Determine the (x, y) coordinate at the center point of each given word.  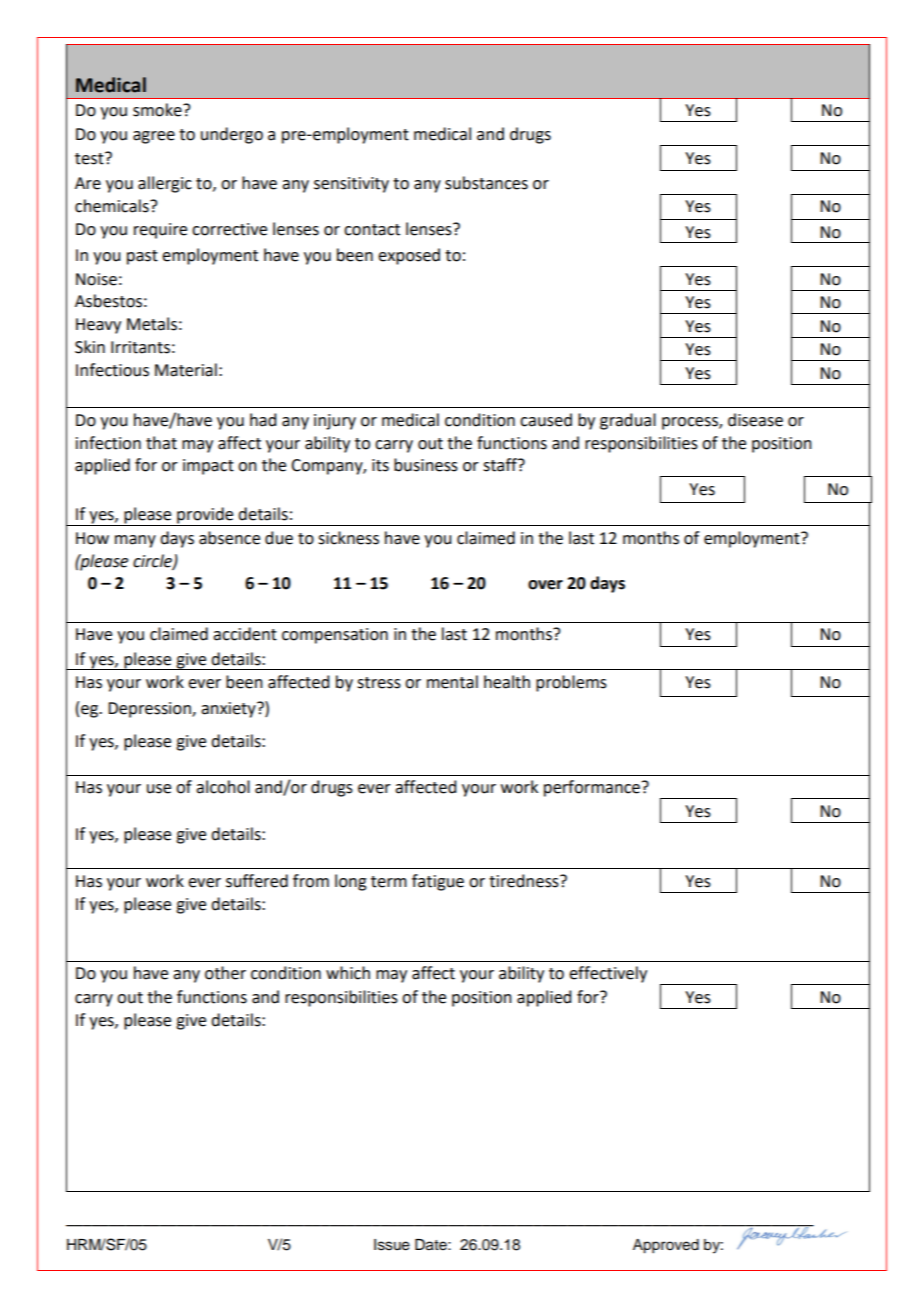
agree (154, 137)
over (545, 585)
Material (186, 370)
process (691, 423)
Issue (392, 1245)
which (348, 973)
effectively (608, 974)
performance (592, 788)
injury (335, 422)
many (135, 541)
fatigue (438, 882)
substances (486, 183)
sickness (348, 538)
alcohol (223, 787)
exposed (409, 256)
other (225, 973)
